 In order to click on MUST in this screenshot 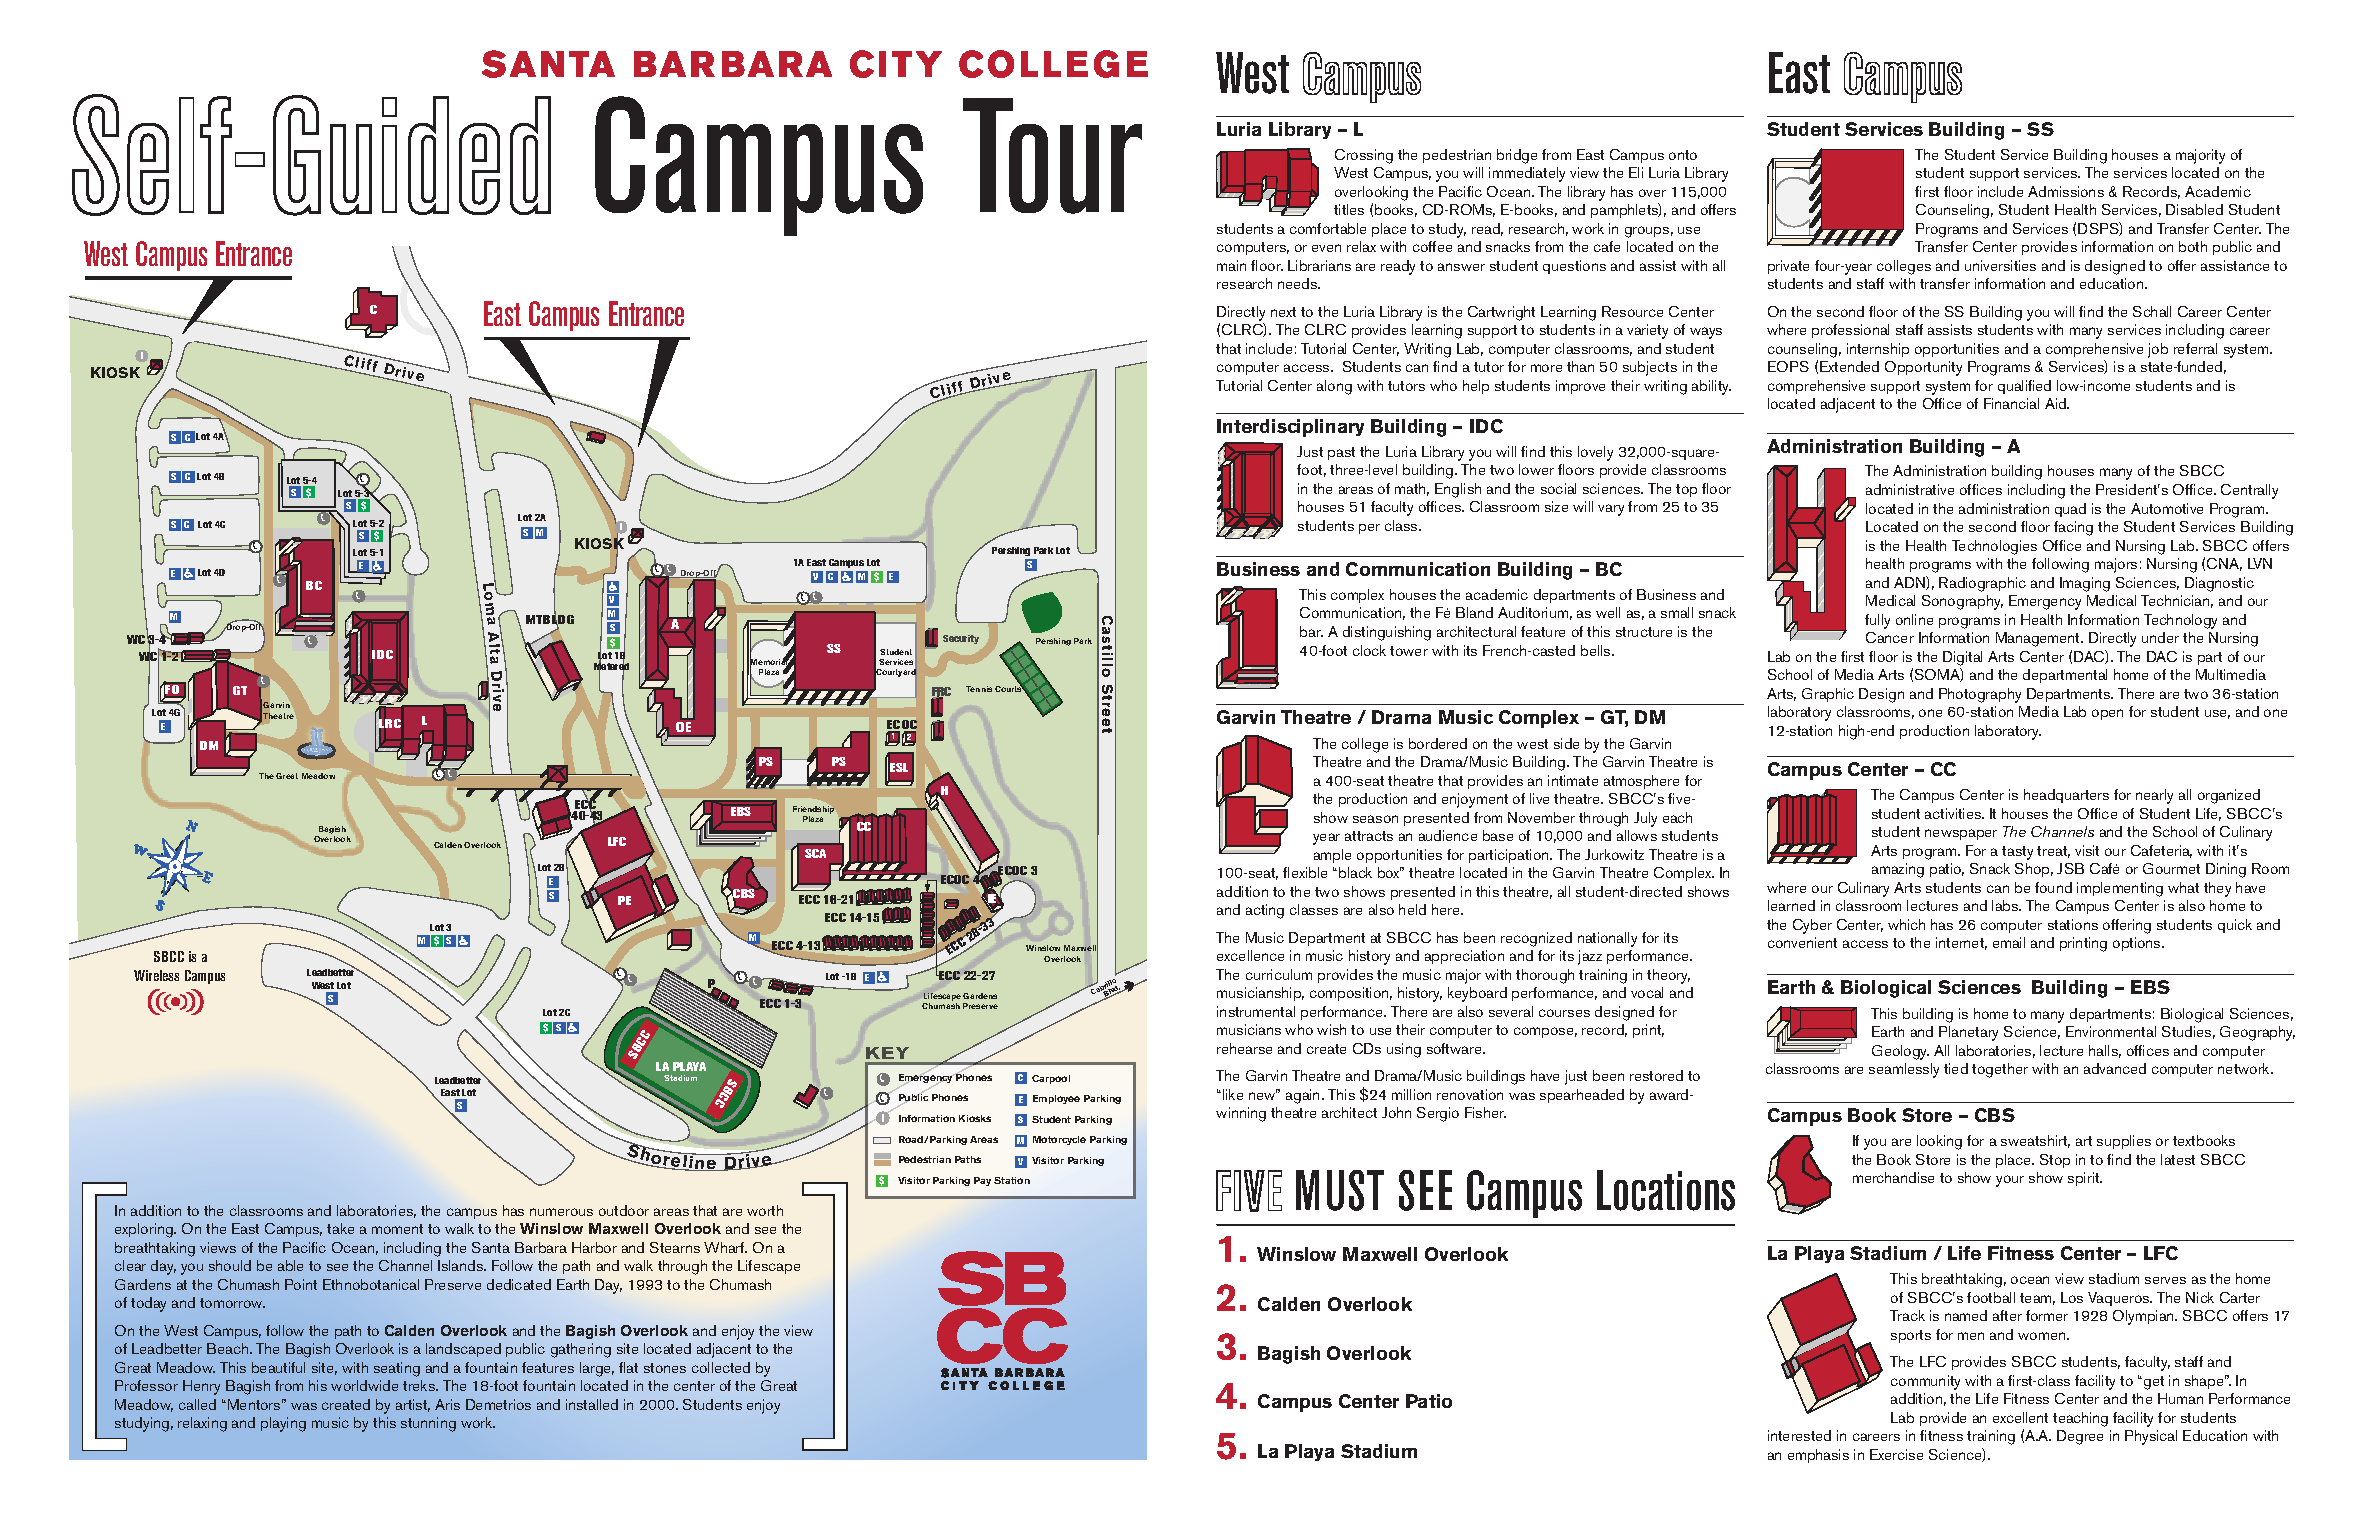, I will do `click(1340, 1190)`.
